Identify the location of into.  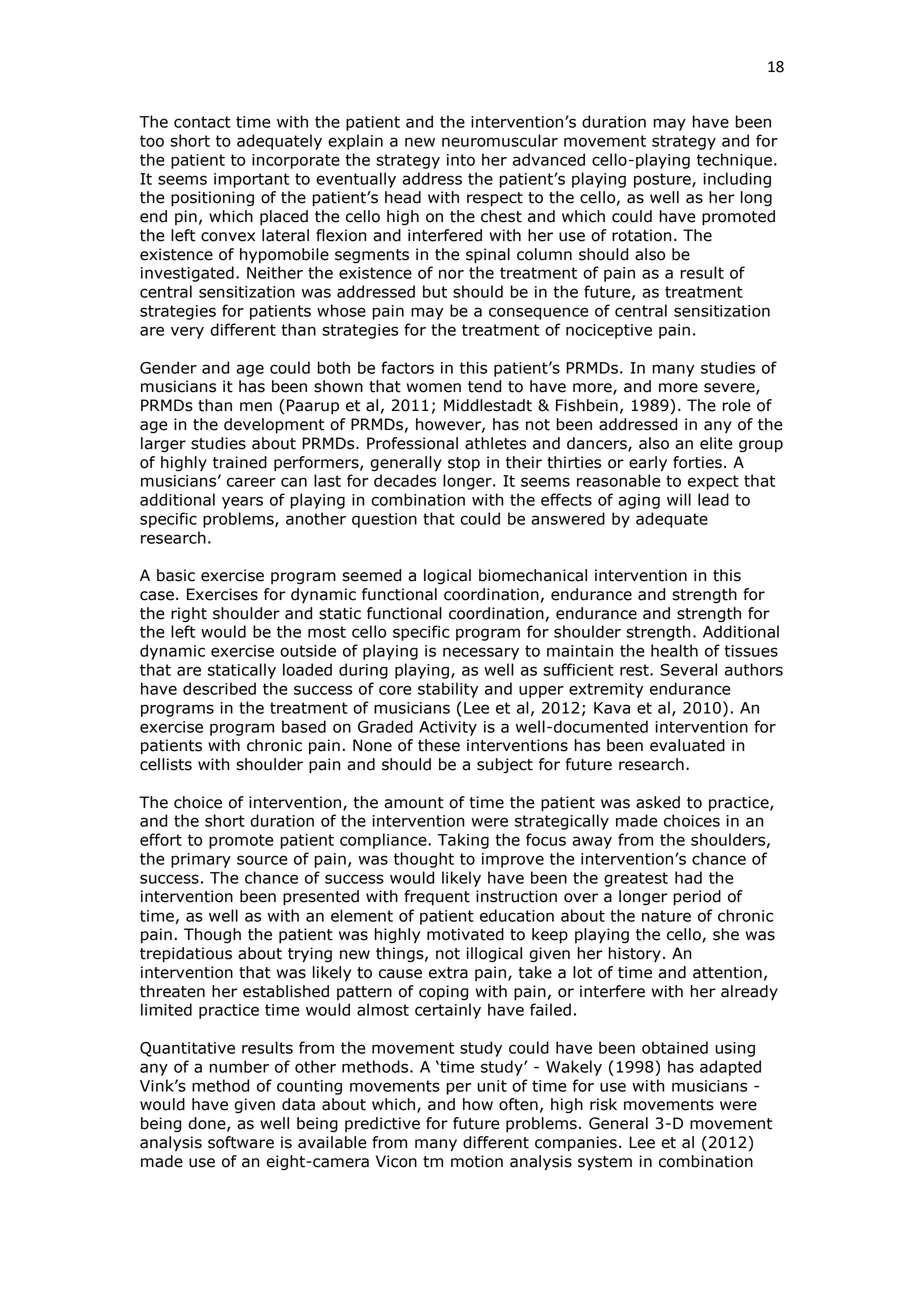
(461, 160).
